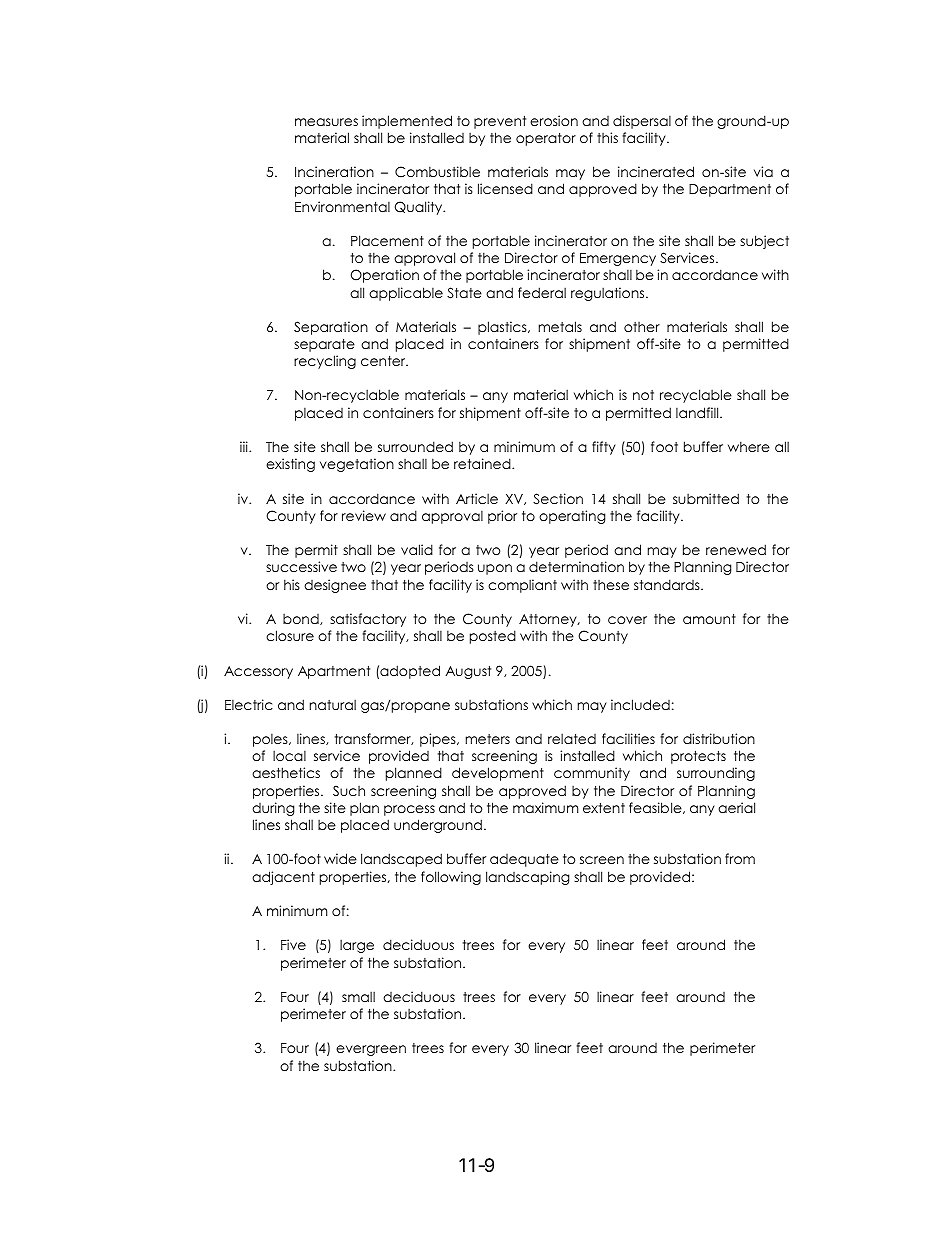 The image size is (952, 1233). I want to click on small, so click(358, 996).
